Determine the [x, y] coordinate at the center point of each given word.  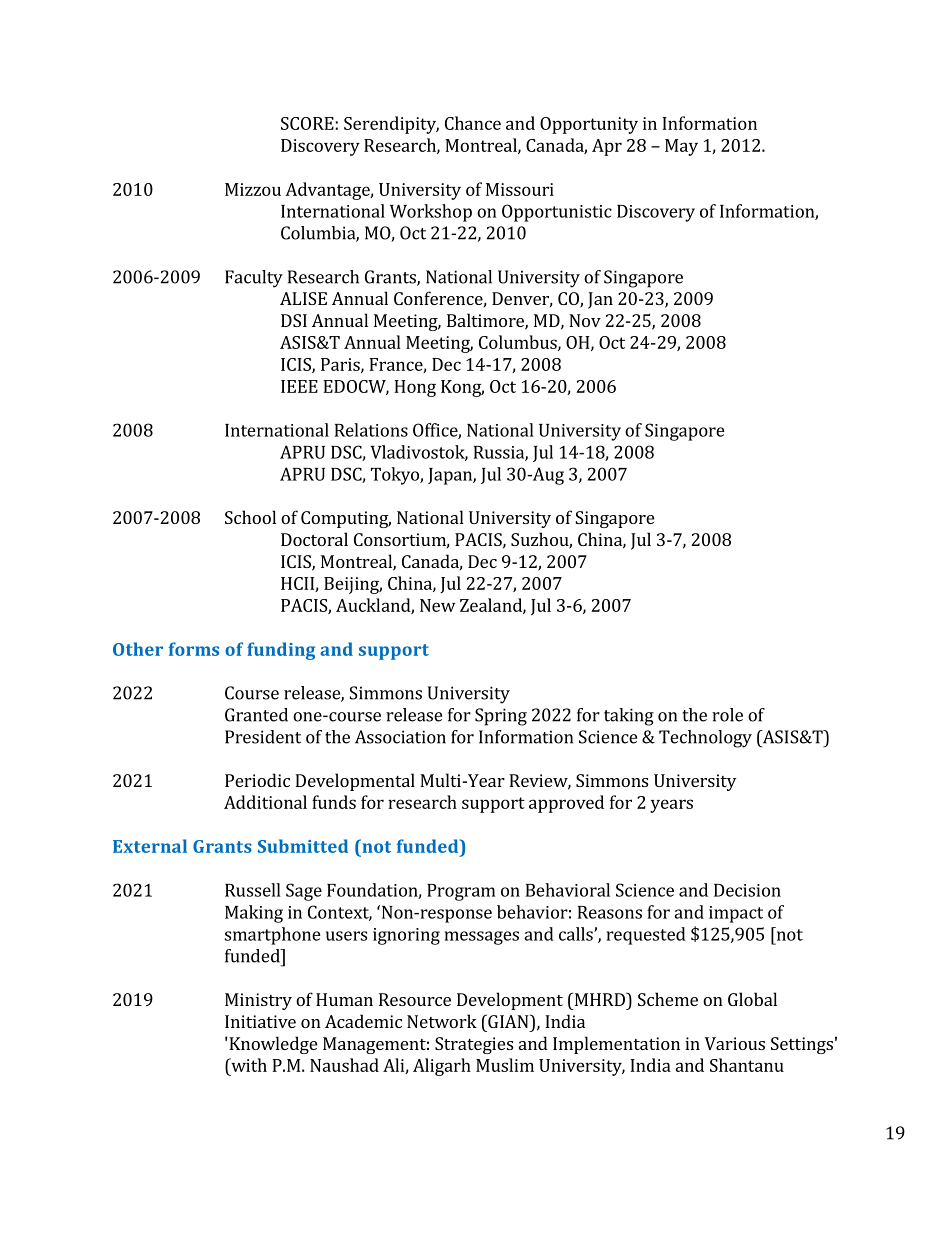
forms [194, 649]
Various [735, 1043]
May [681, 147]
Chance [473, 123]
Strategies [474, 1045]
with [248, 1065]
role [727, 715]
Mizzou [253, 189]
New [437, 605]
